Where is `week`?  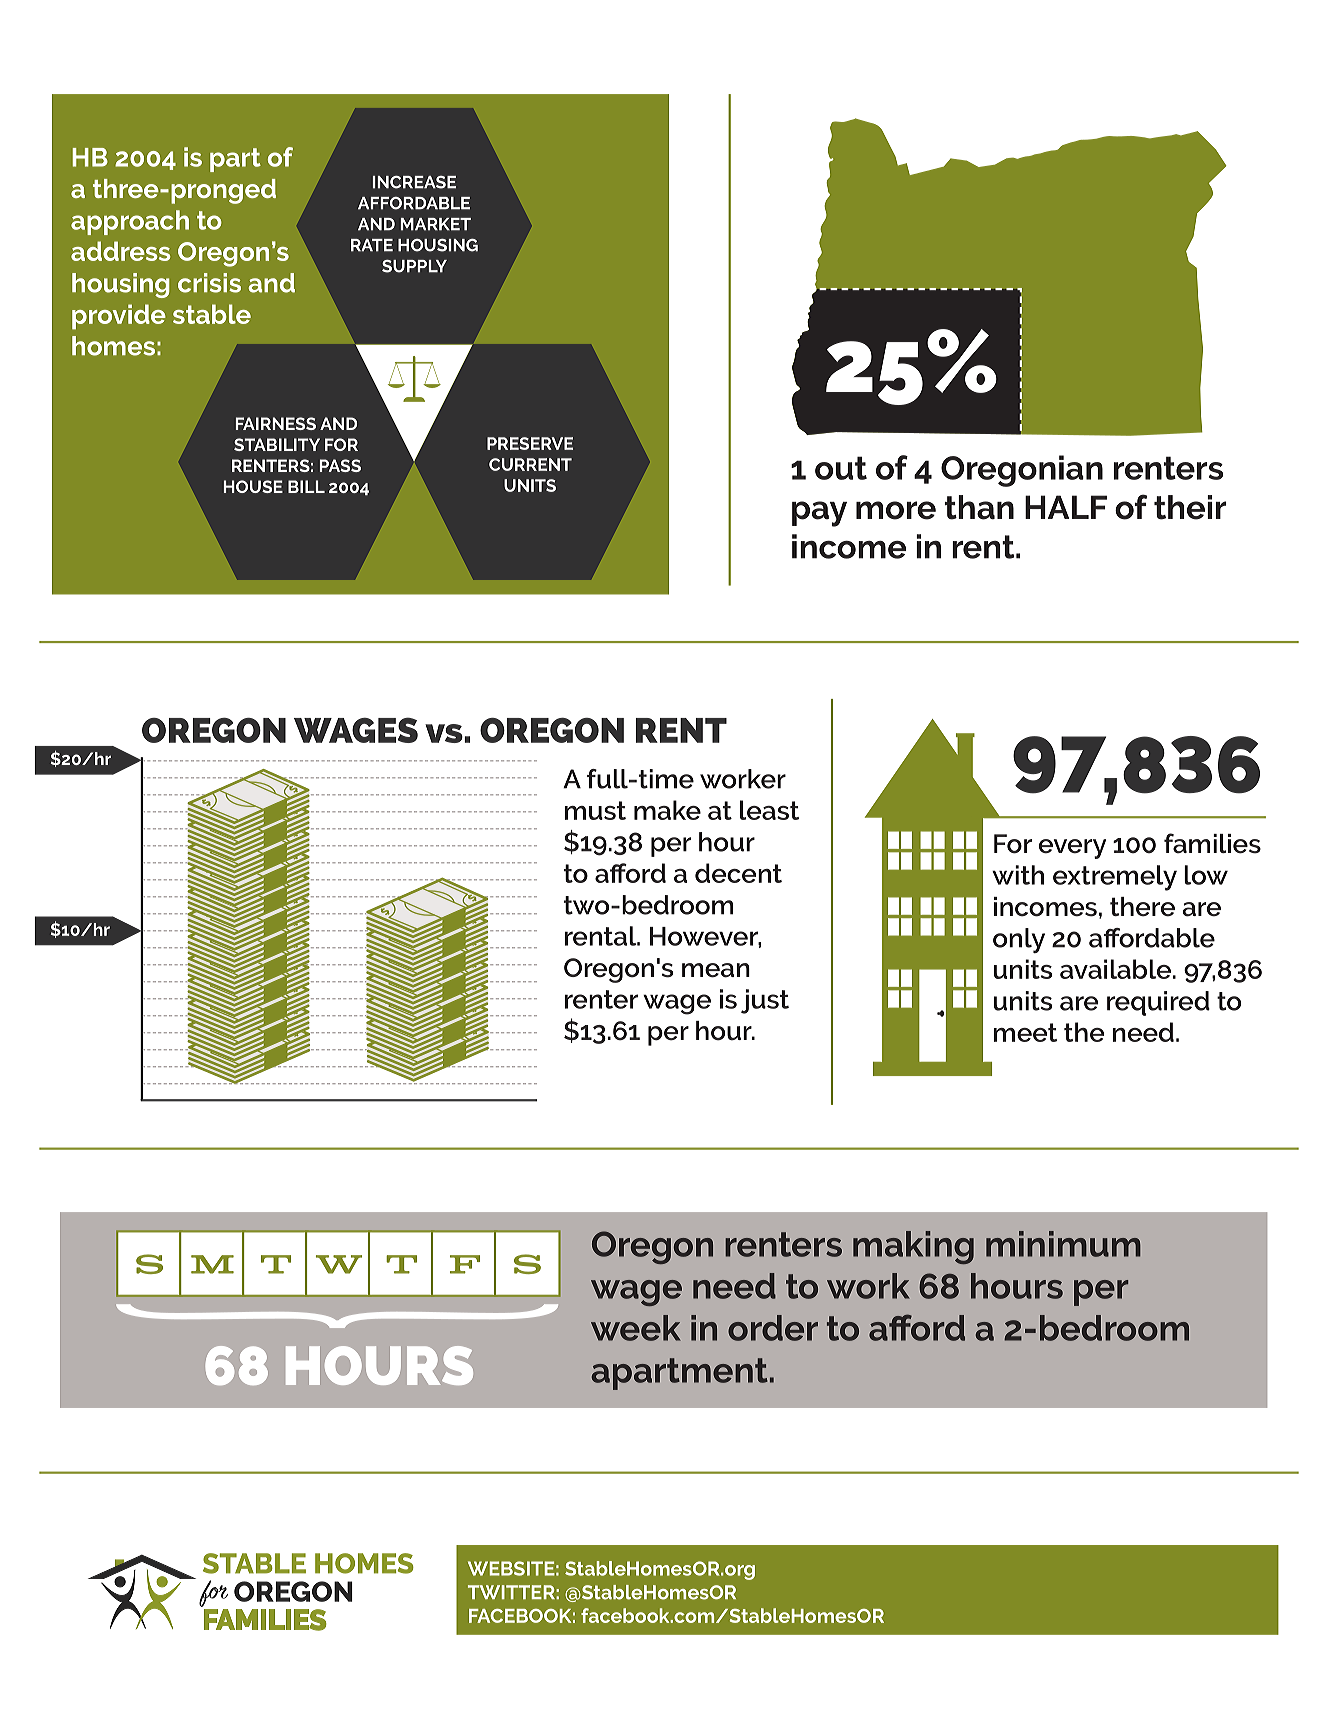 week is located at coordinates (636, 1328).
